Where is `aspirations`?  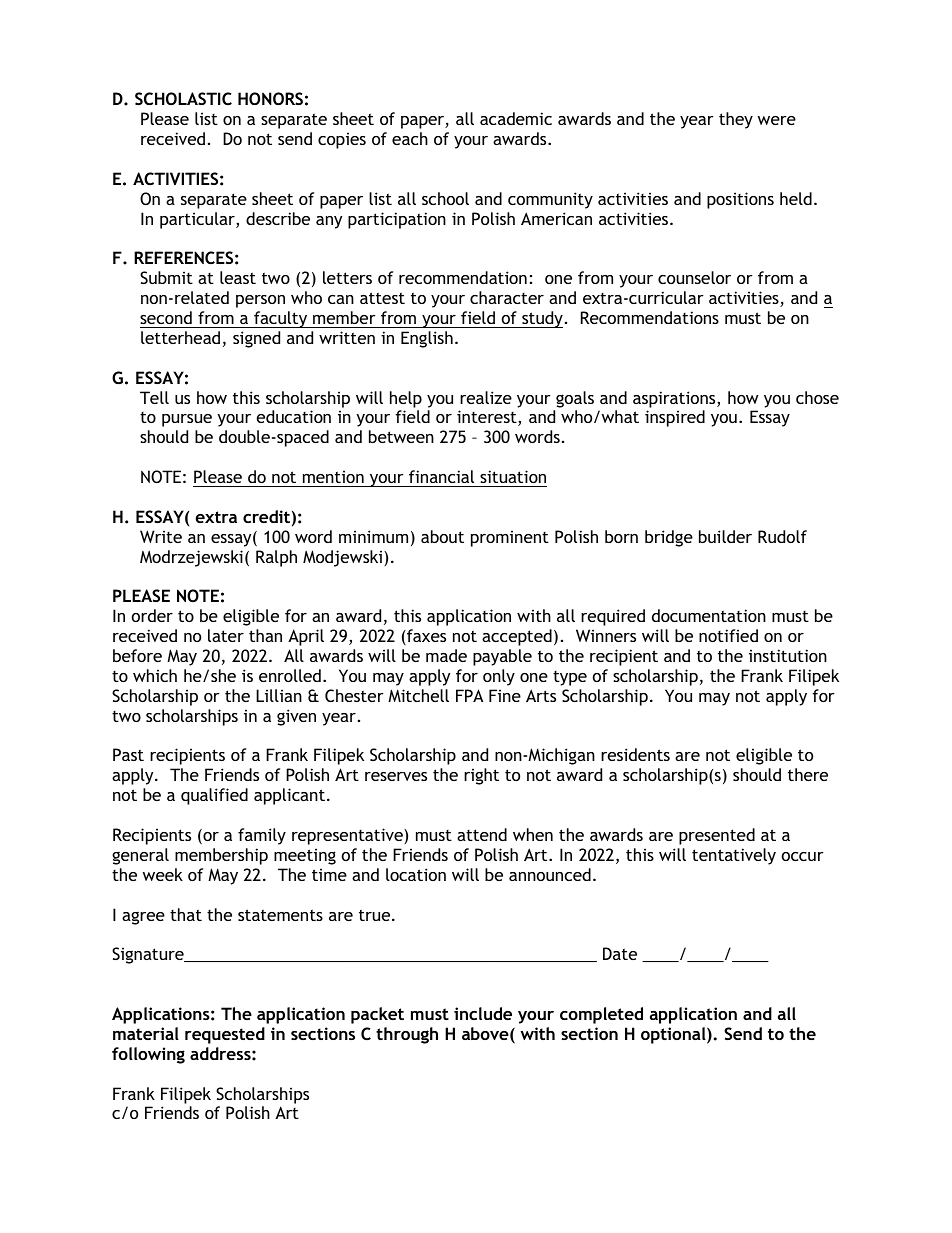
aspirations is located at coordinates (675, 399).
